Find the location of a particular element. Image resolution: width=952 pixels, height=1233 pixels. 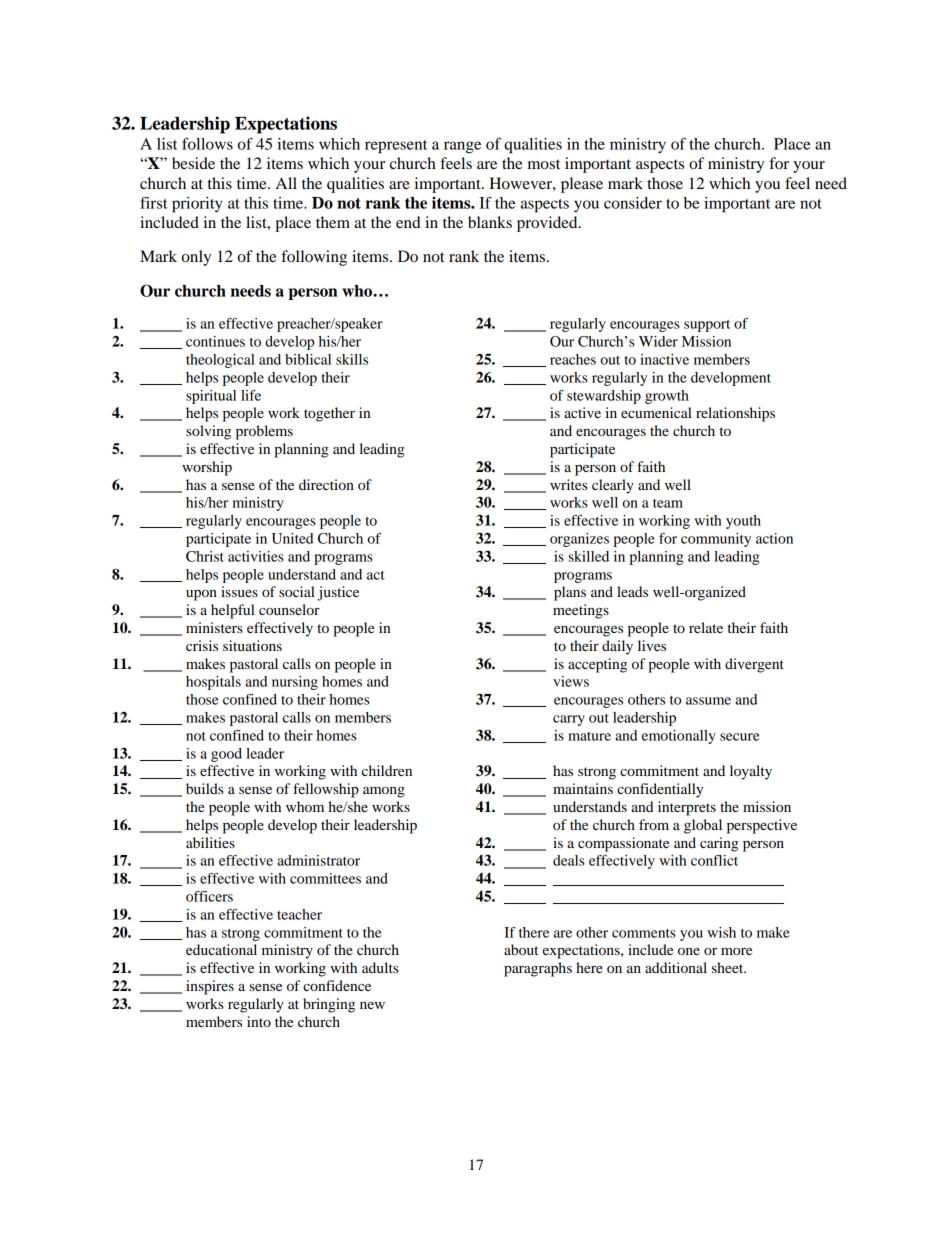

issues is located at coordinates (239, 591).
